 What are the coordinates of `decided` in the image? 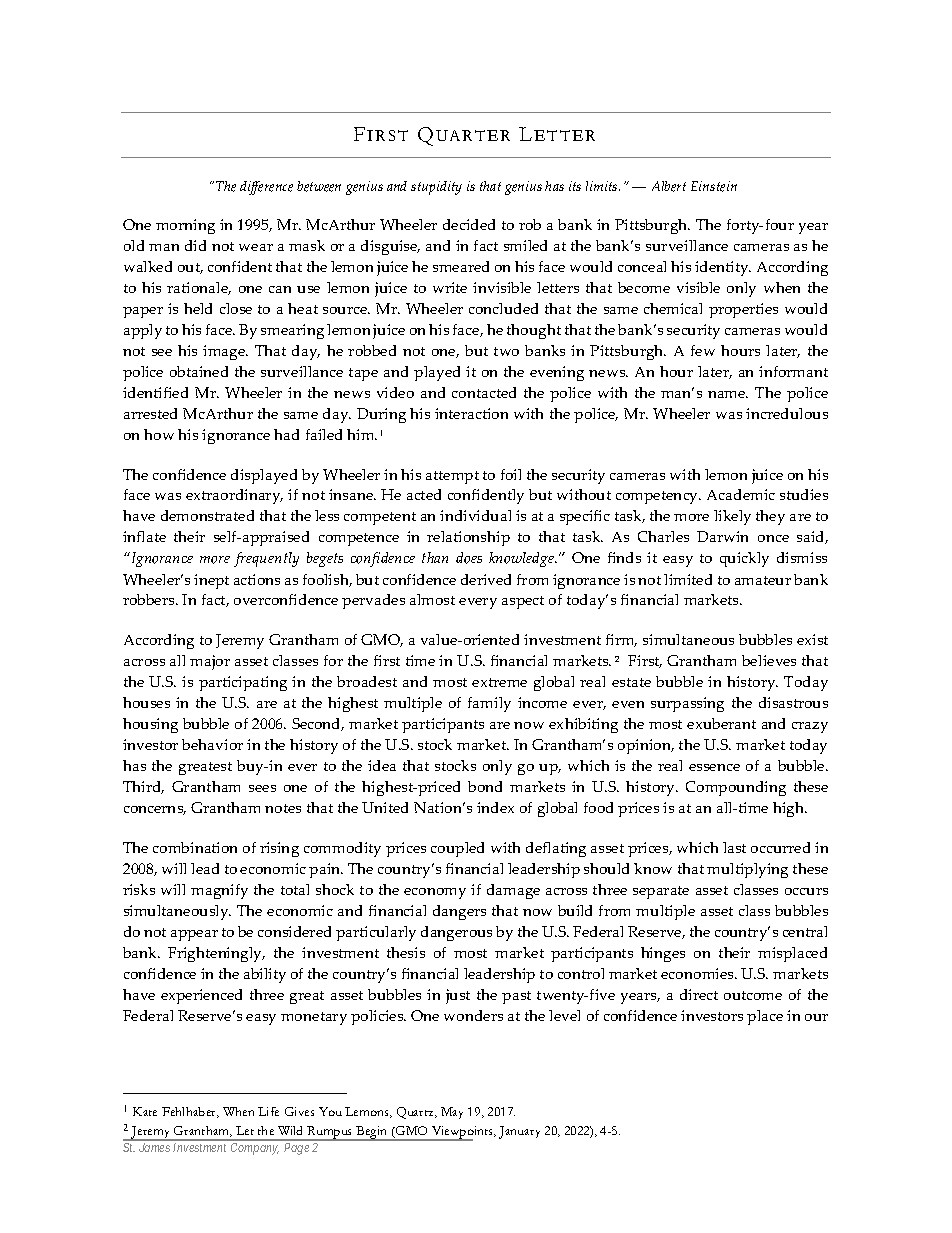 It's located at (469, 224).
